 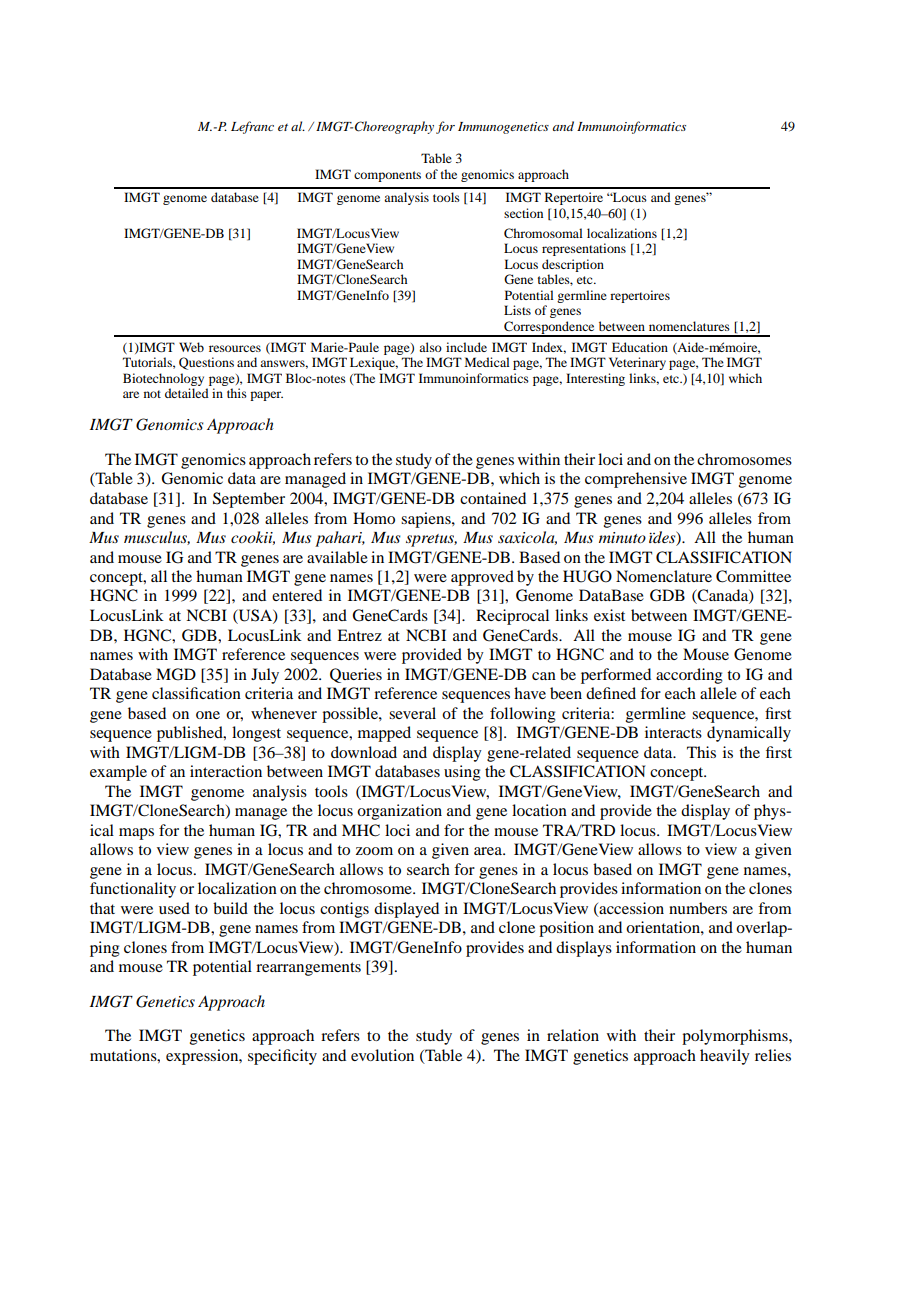 What do you see at coordinates (399, 812) in the screenshot?
I see `organization` at bounding box center [399, 812].
